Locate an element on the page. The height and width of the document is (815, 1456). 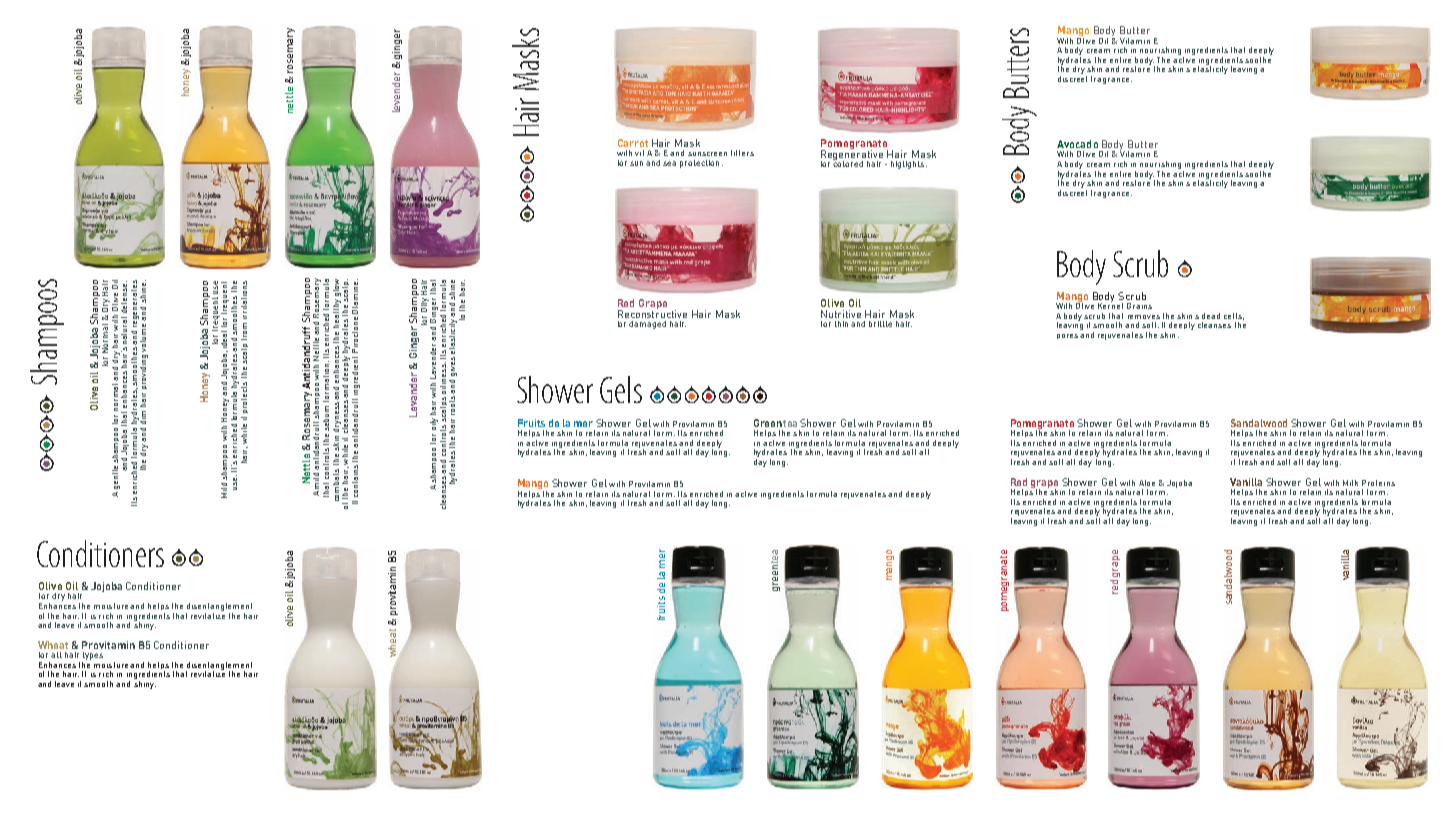
Aloe is located at coordinates (1147, 483).
